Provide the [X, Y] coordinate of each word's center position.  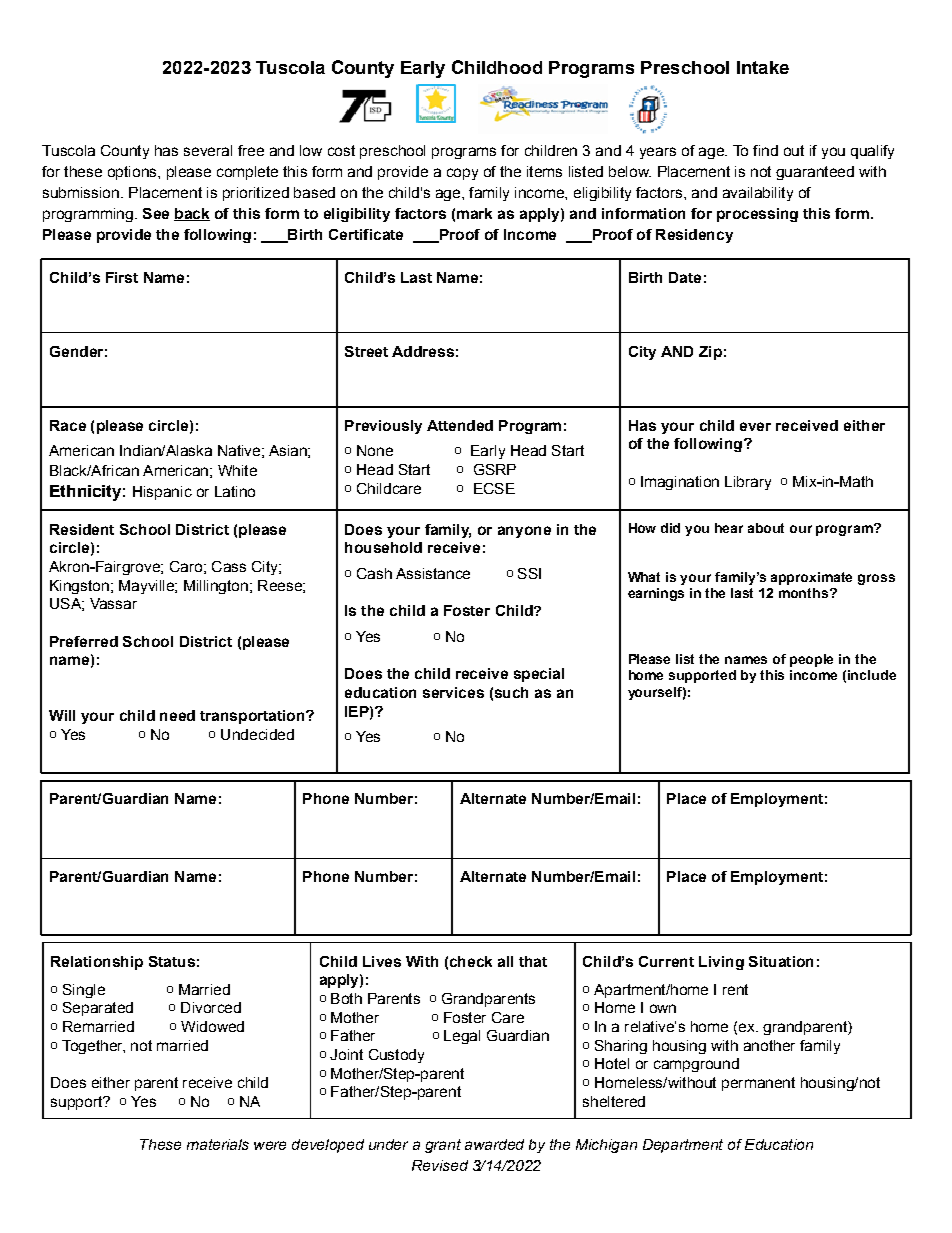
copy [462, 174]
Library [748, 483]
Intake [763, 67]
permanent [758, 1084]
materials [218, 1144]
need [177, 715]
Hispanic [162, 493]
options [133, 173]
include [872, 675]
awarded [494, 1144]
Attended [460, 425]
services [453, 692]
